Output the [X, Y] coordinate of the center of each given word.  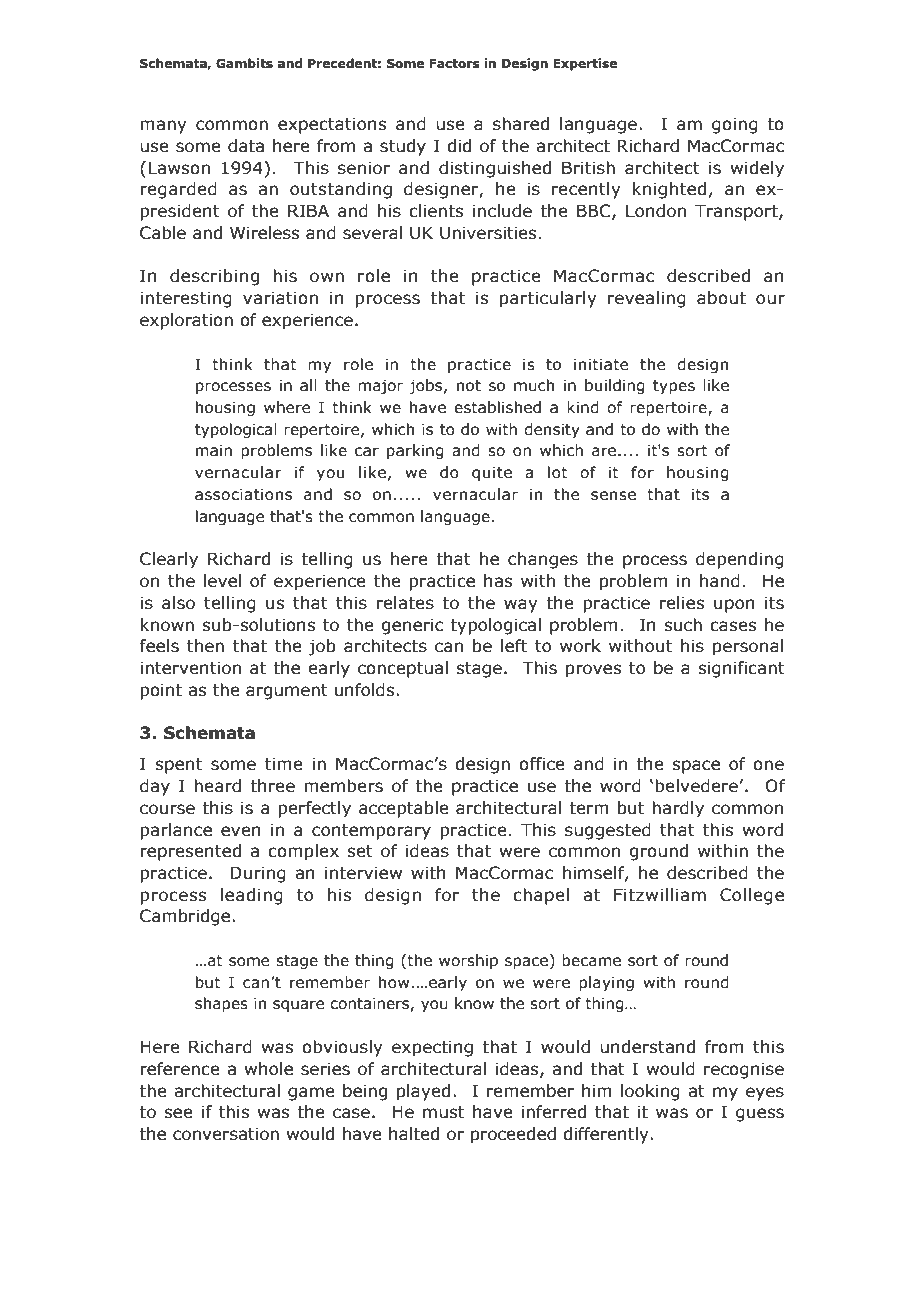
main [214, 450]
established [497, 407]
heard [217, 786]
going [735, 125]
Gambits [244, 63]
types [674, 387]
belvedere [696, 786]
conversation [226, 1134]
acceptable [404, 809]
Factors [454, 64]
